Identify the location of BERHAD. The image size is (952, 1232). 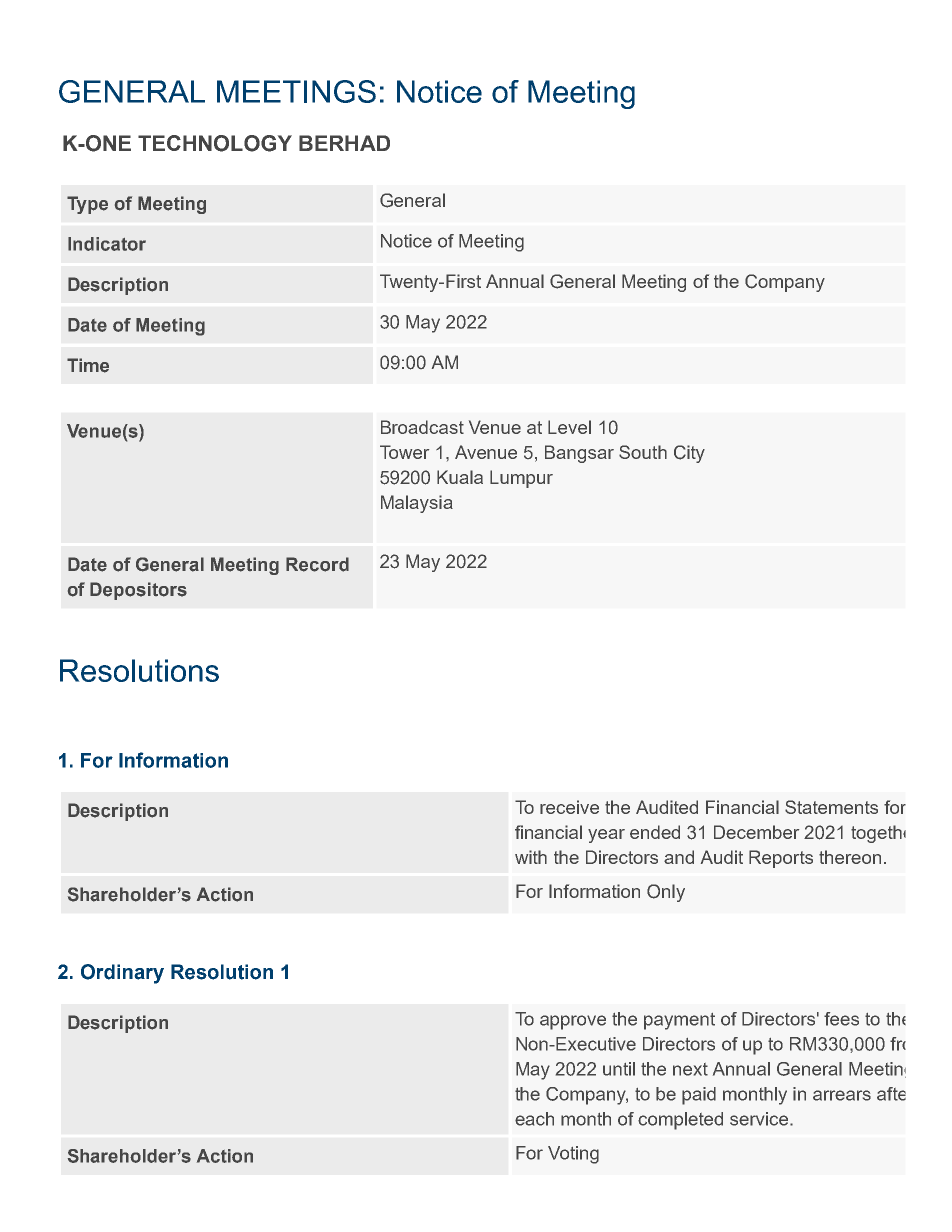
(344, 143).
